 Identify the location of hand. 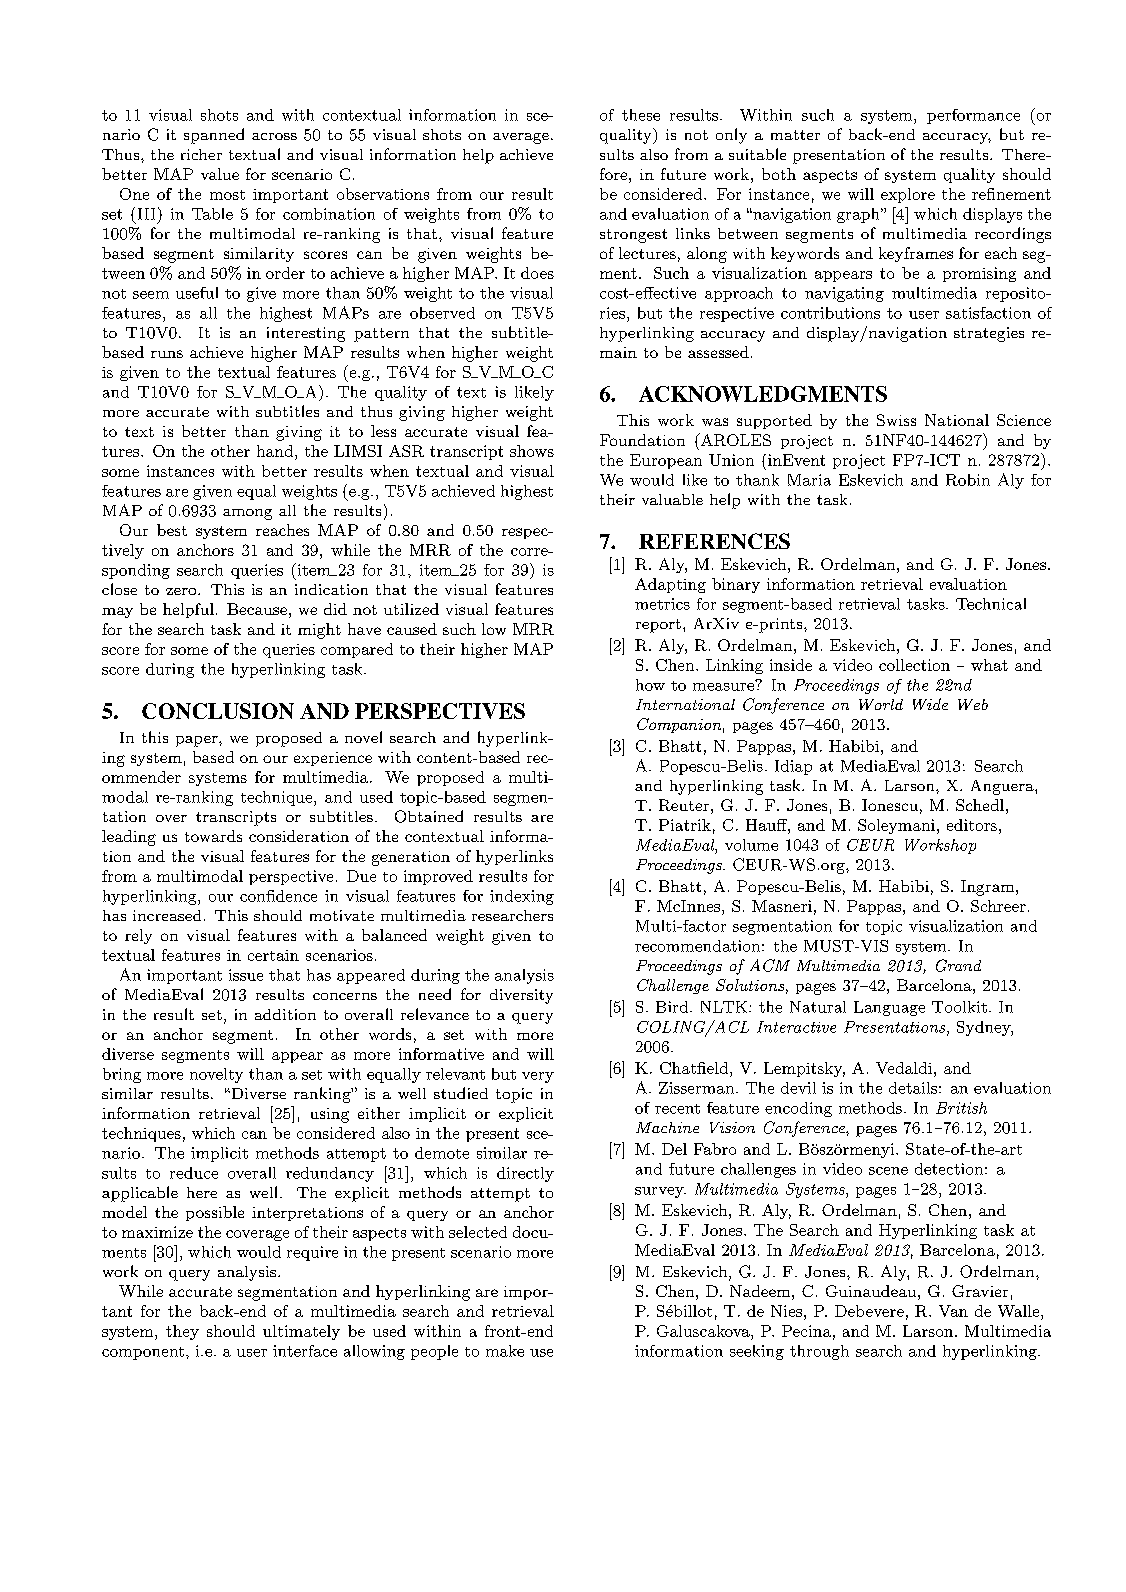
(276, 451).
